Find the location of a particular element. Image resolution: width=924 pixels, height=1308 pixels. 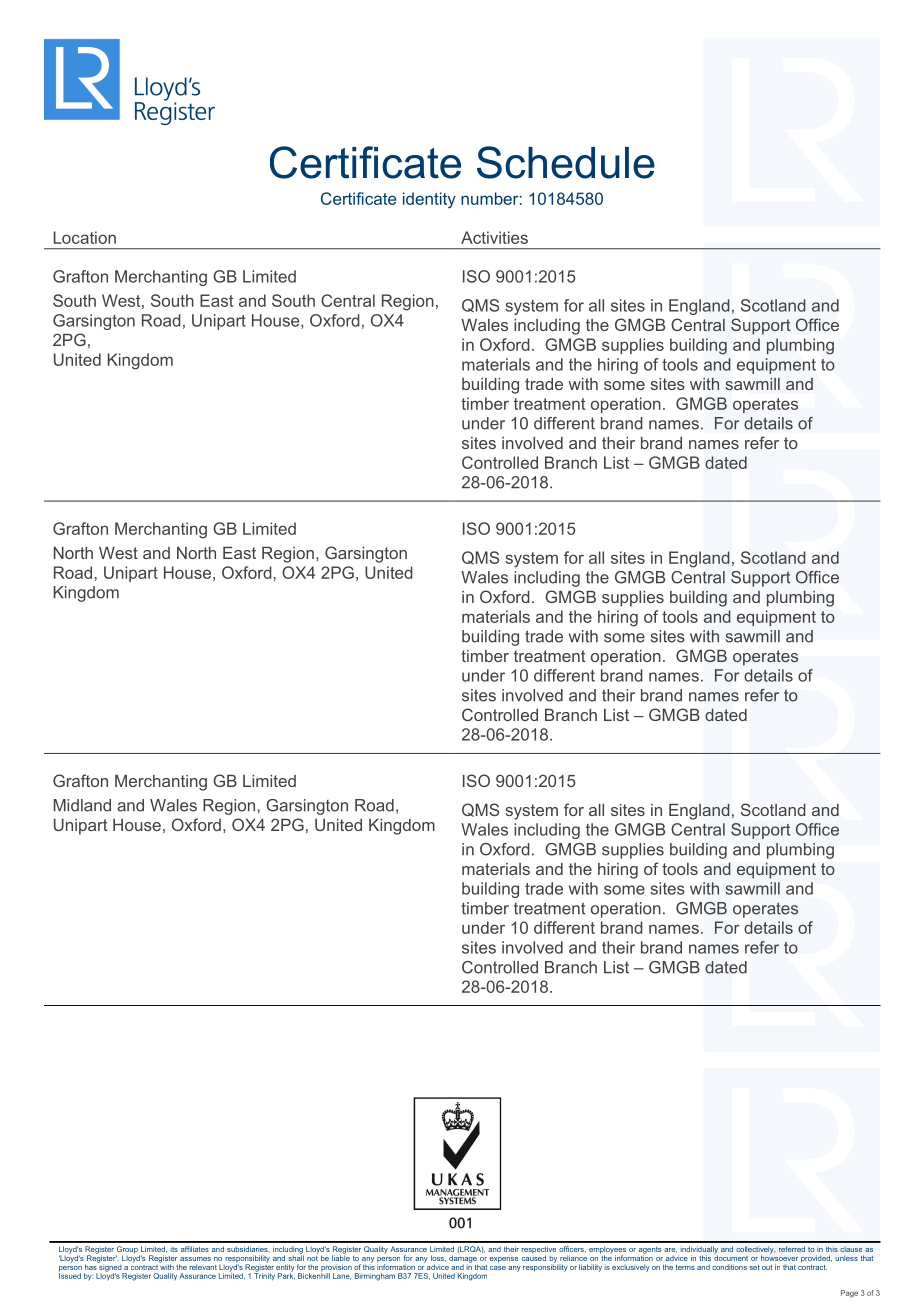

Activities is located at coordinates (494, 237).
